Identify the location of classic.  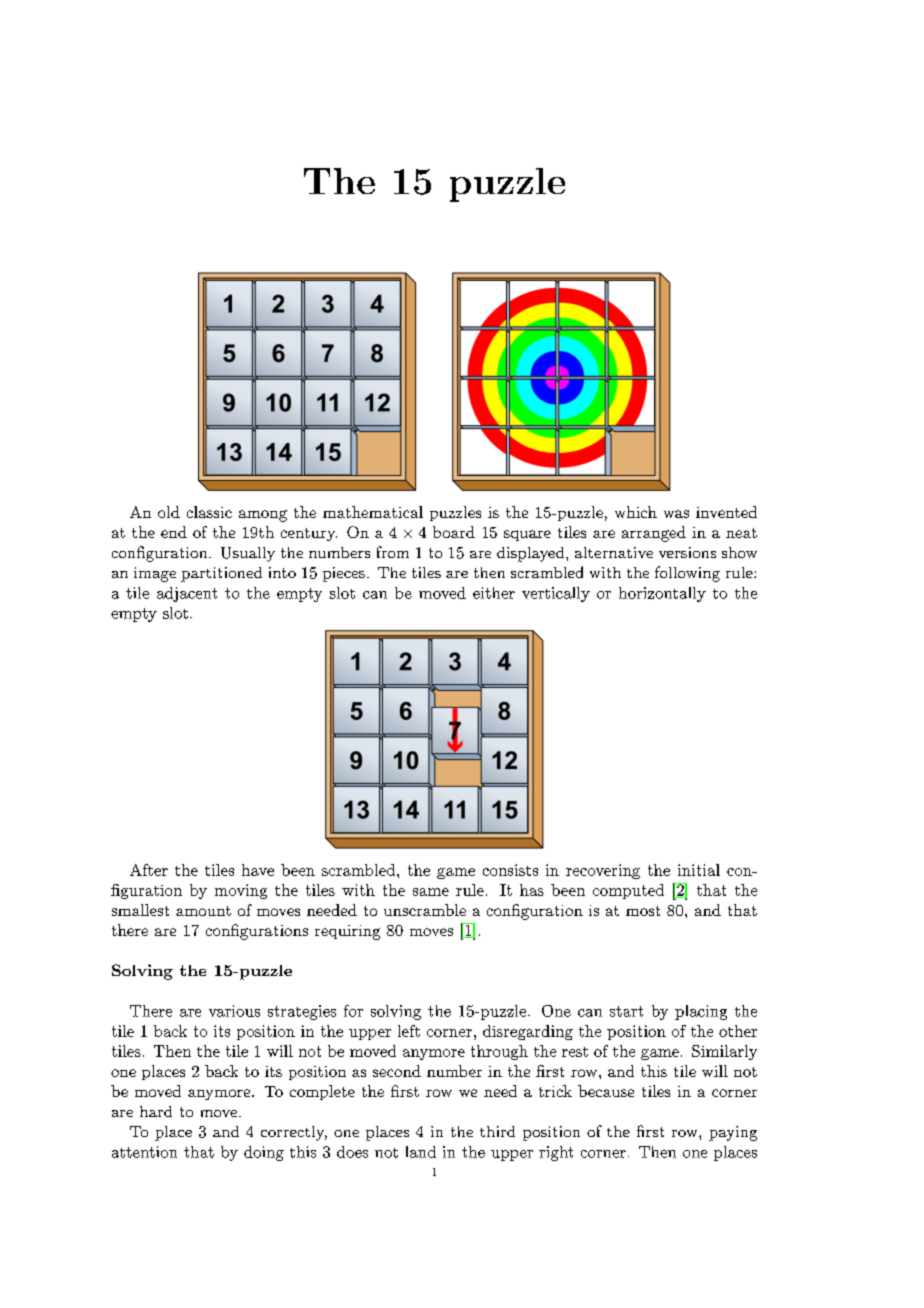
(209, 512).
